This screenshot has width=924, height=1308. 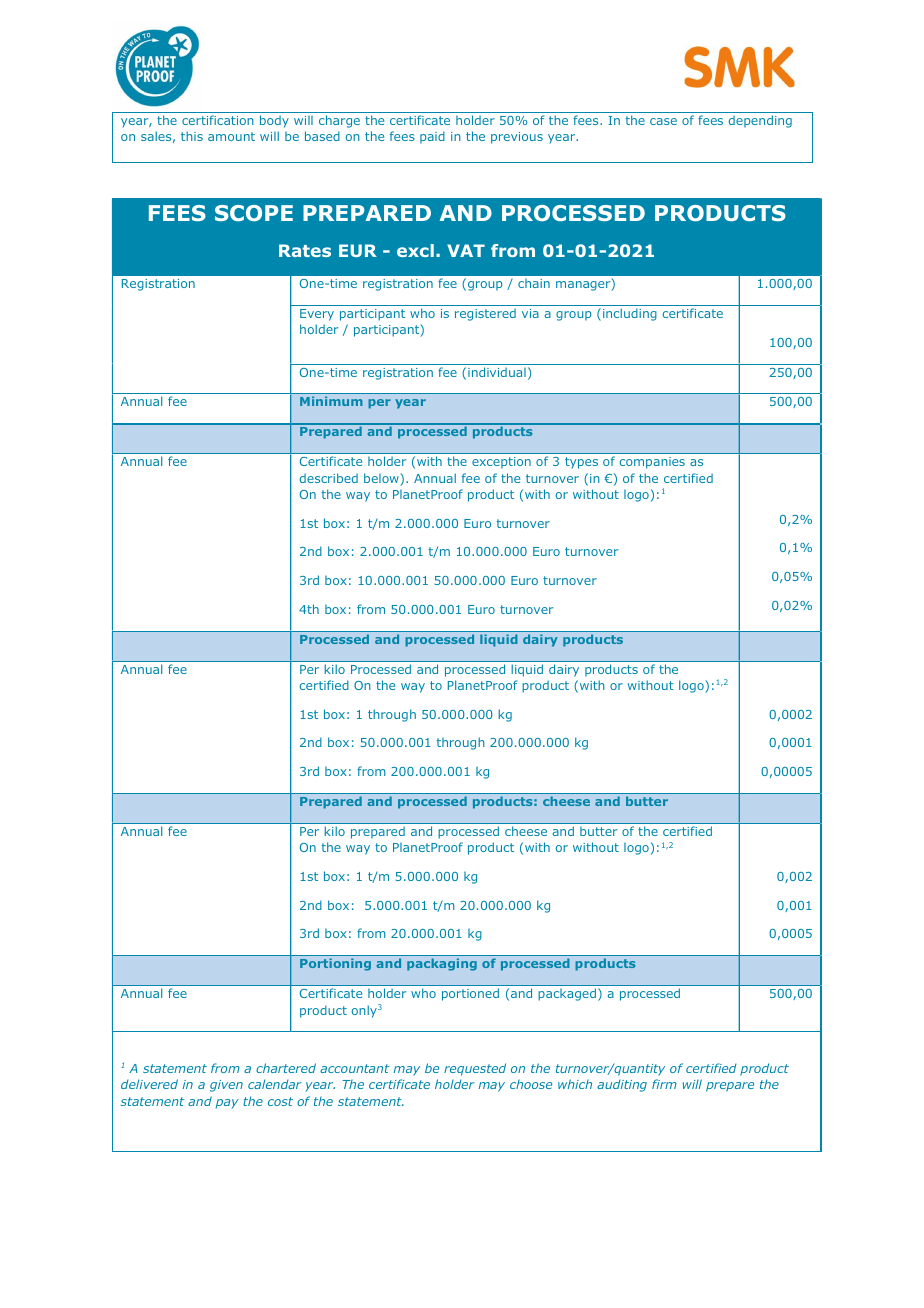 I want to click on given, so click(x=226, y=1086).
